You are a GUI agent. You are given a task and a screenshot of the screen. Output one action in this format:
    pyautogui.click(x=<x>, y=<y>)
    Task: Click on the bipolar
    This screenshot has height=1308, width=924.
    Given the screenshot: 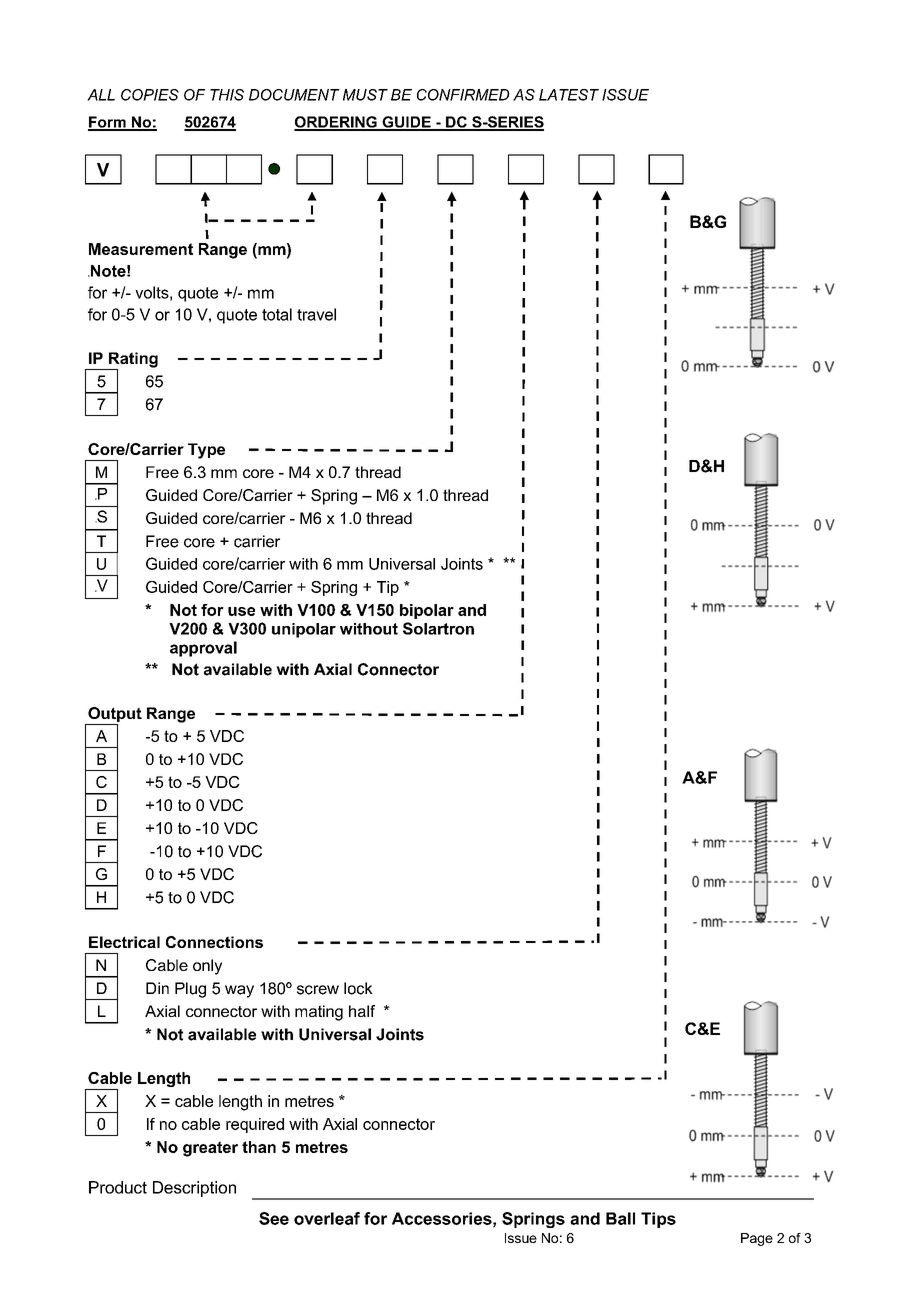 What is the action you would take?
    pyautogui.click(x=427, y=611)
